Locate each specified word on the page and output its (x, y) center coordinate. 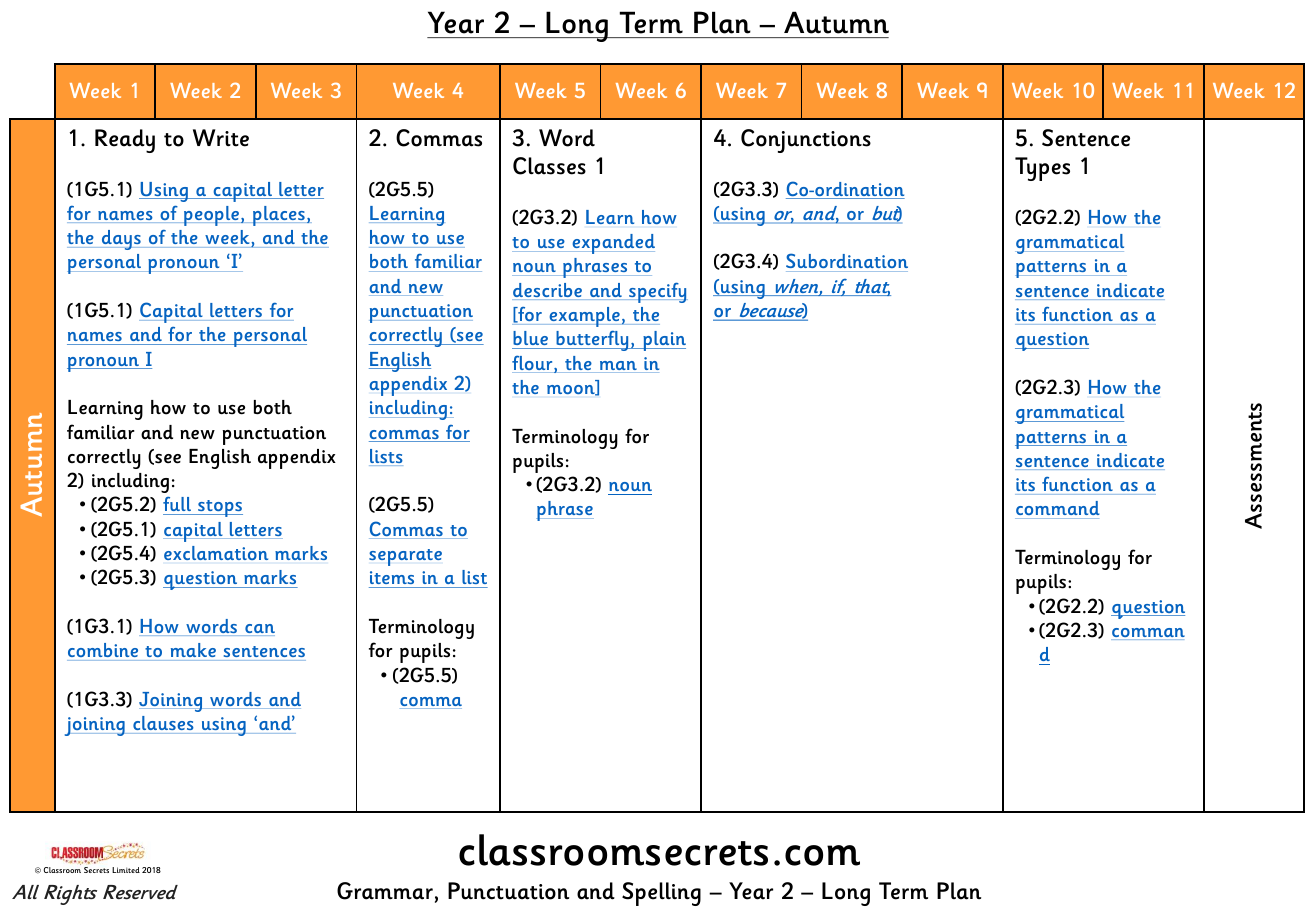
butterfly (592, 341)
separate (405, 557)
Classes (549, 166)
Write (221, 138)
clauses (163, 723)
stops (219, 508)
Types (1042, 169)
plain (663, 341)
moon (572, 390)
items (393, 579)
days (121, 240)
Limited (126, 870)
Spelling (661, 894)
